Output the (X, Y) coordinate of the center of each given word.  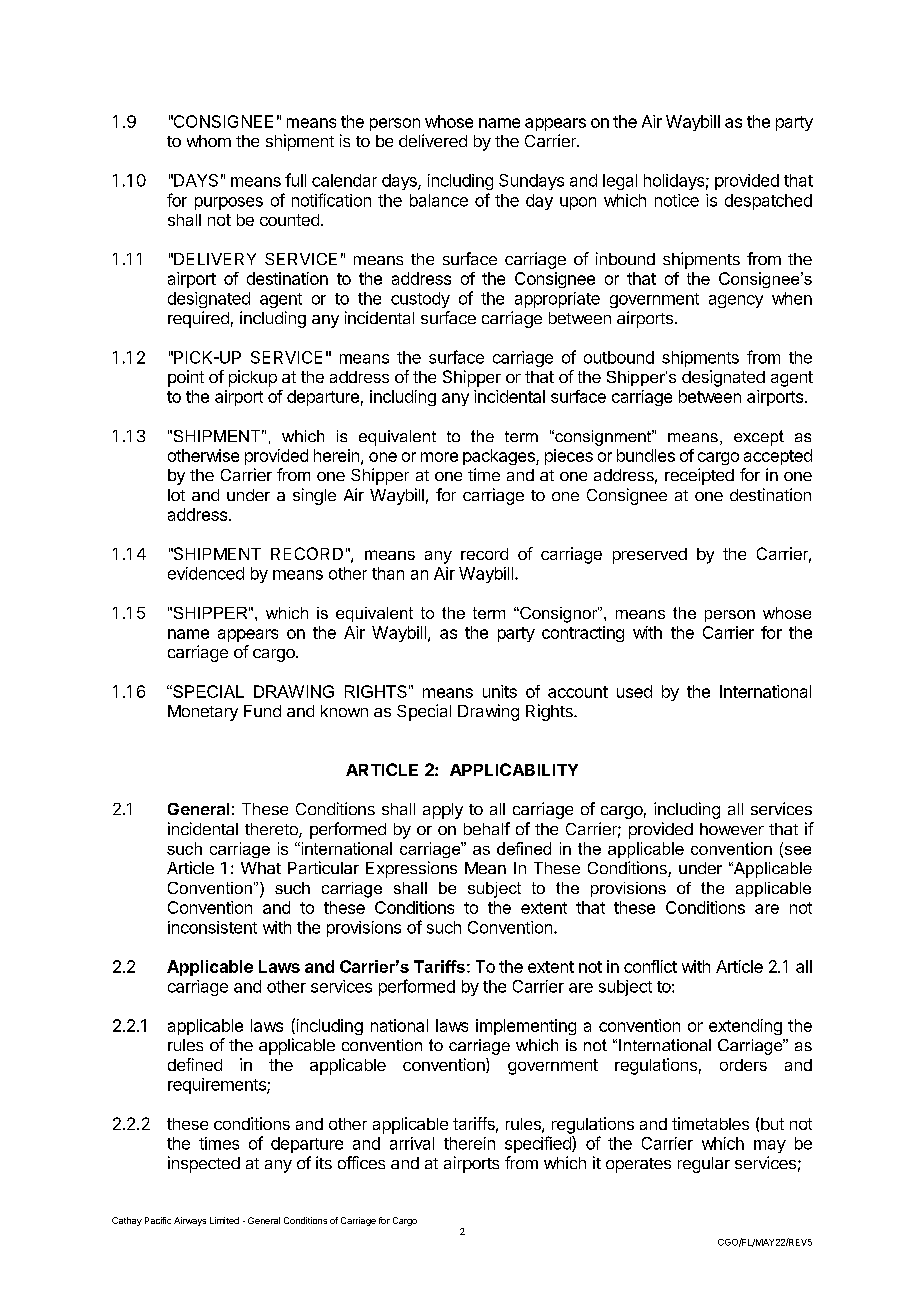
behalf (487, 828)
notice (677, 200)
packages (500, 457)
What (261, 868)
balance (439, 200)
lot (176, 495)
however (732, 829)
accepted (778, 457)
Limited (224, 1220)
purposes (229, 203)
